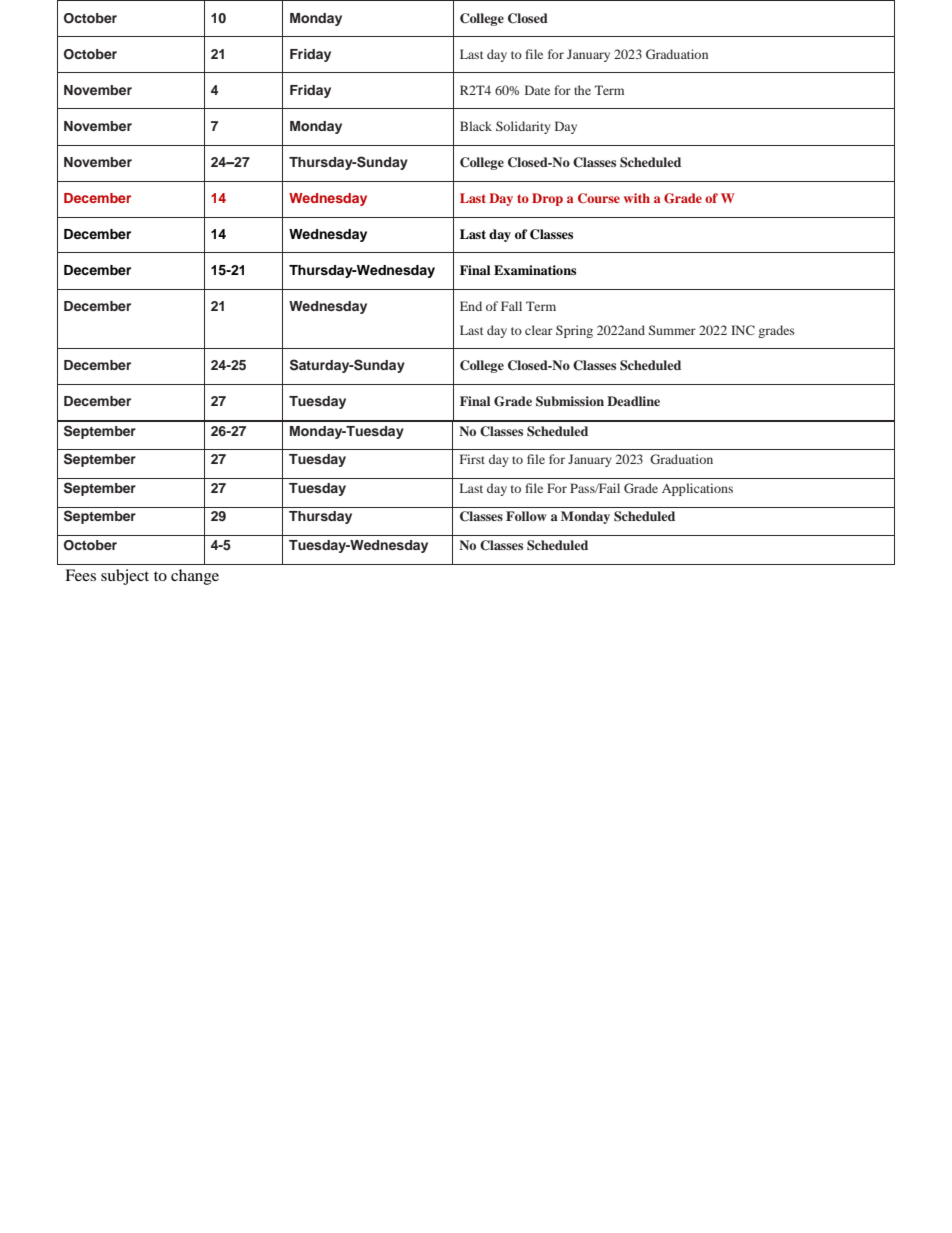 The image size is (952, 1233). I want to click on End, so click(471, 306).
